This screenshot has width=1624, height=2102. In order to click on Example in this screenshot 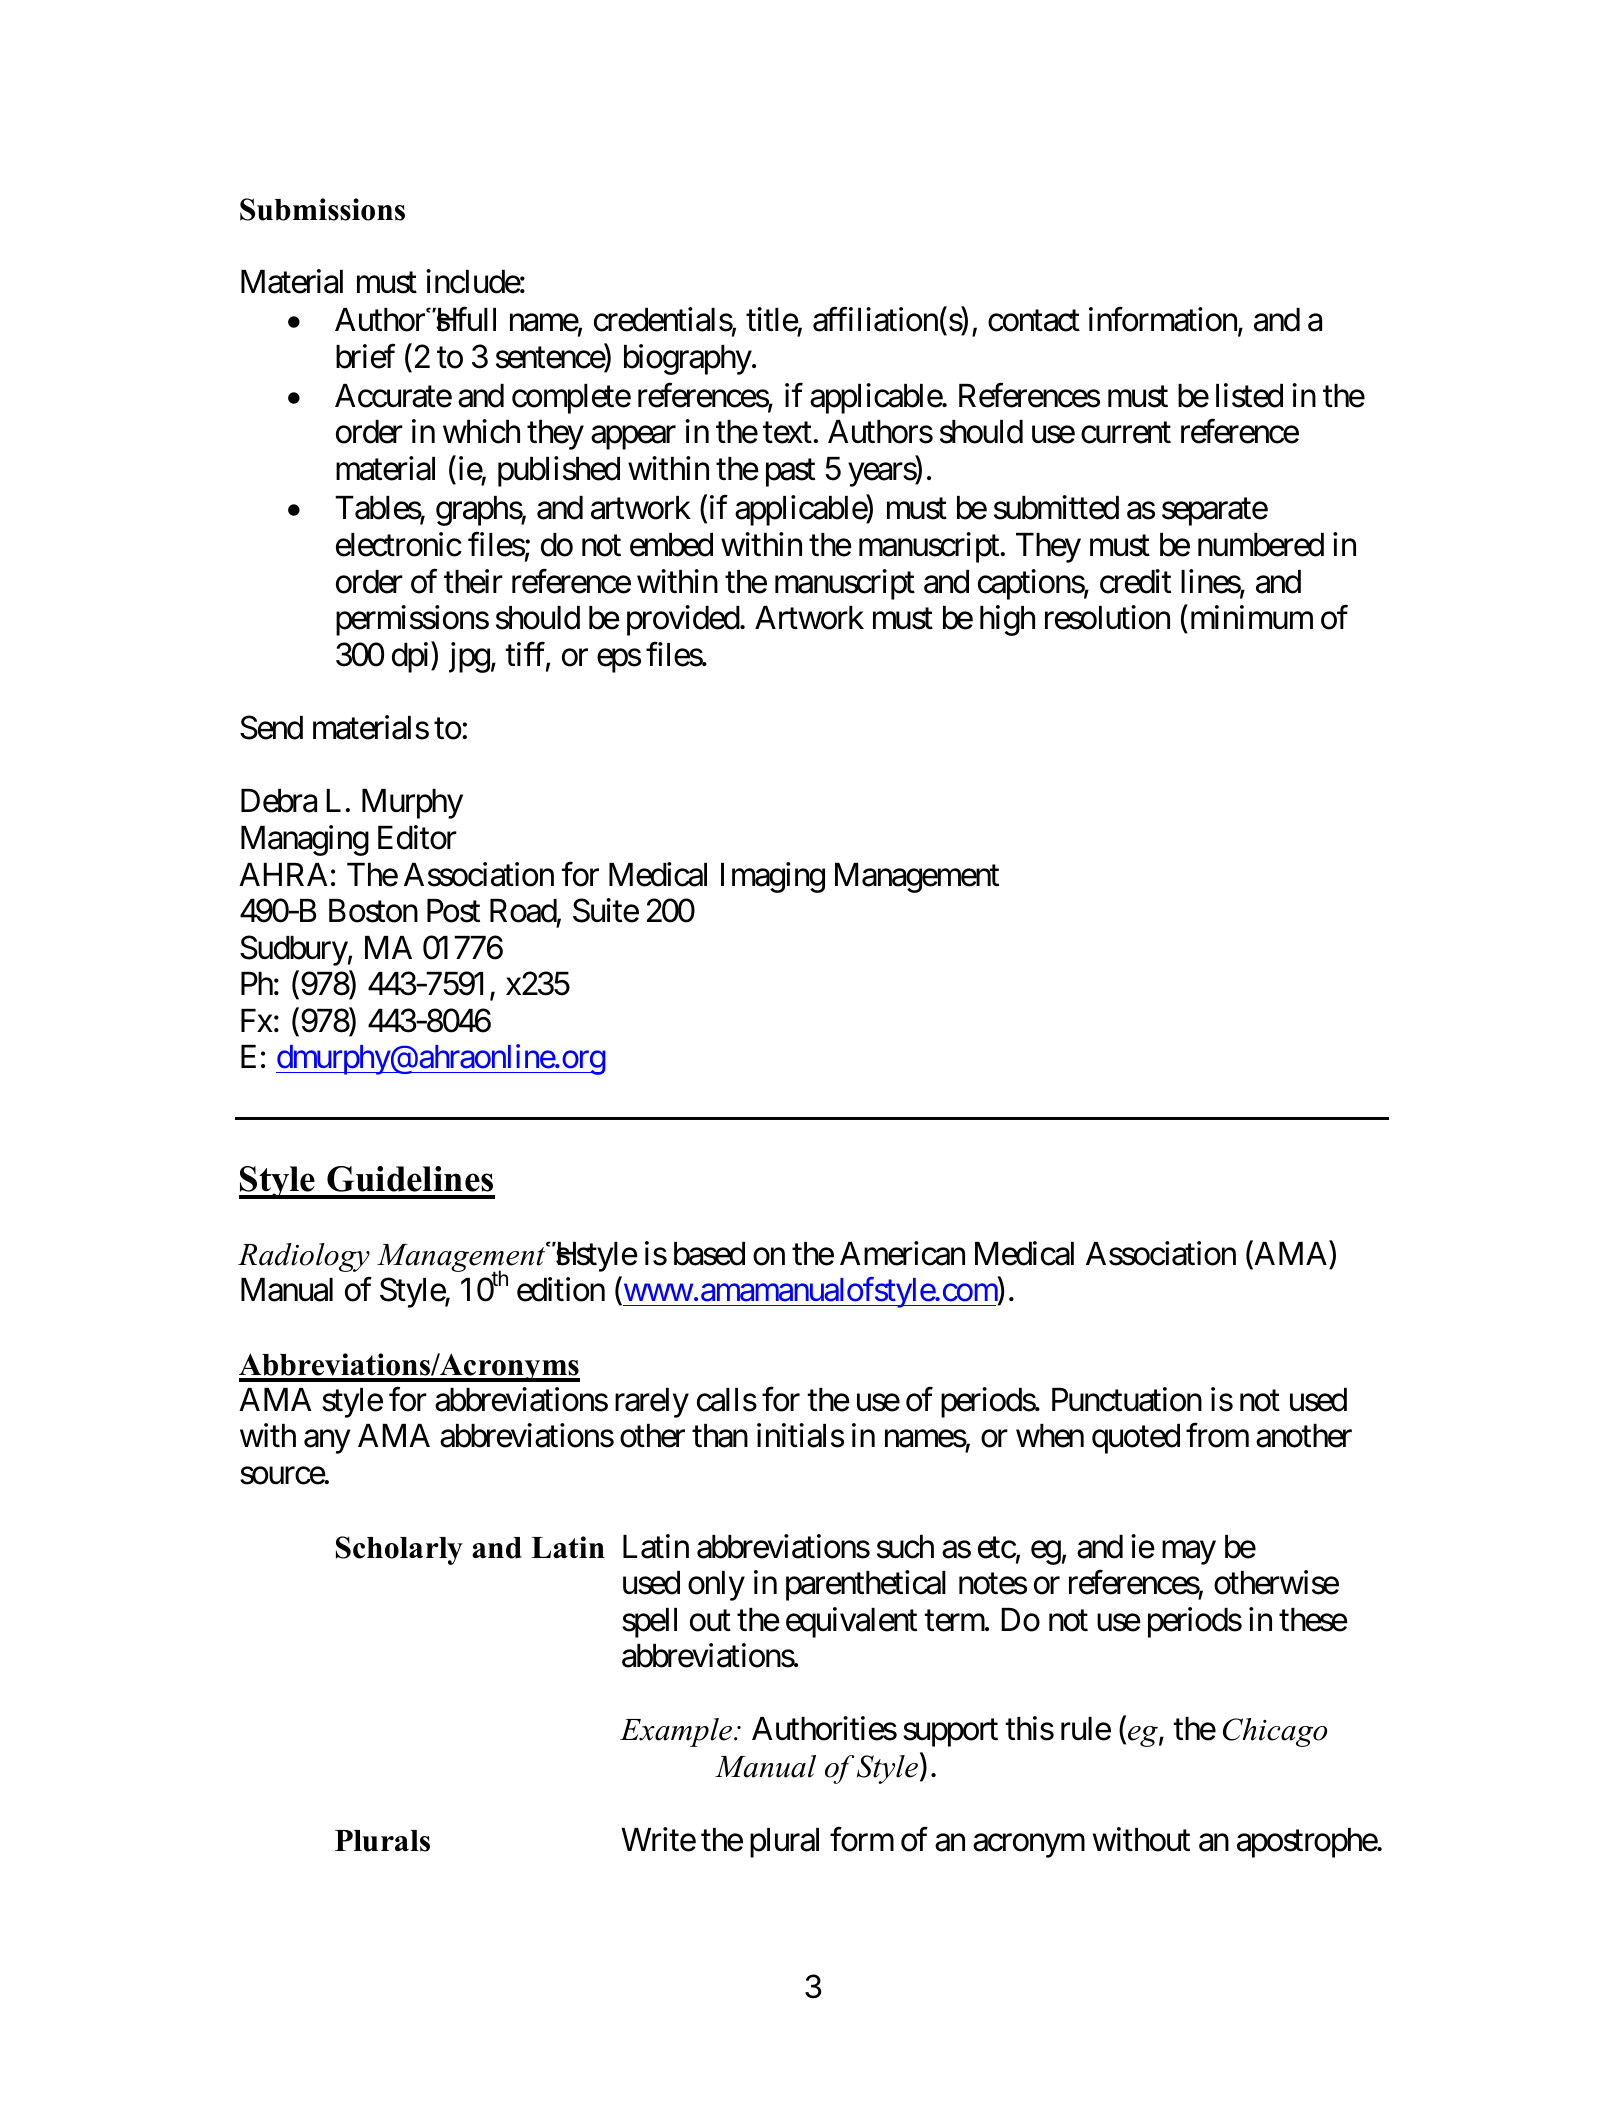, I will do `click(676, 1732)`.
